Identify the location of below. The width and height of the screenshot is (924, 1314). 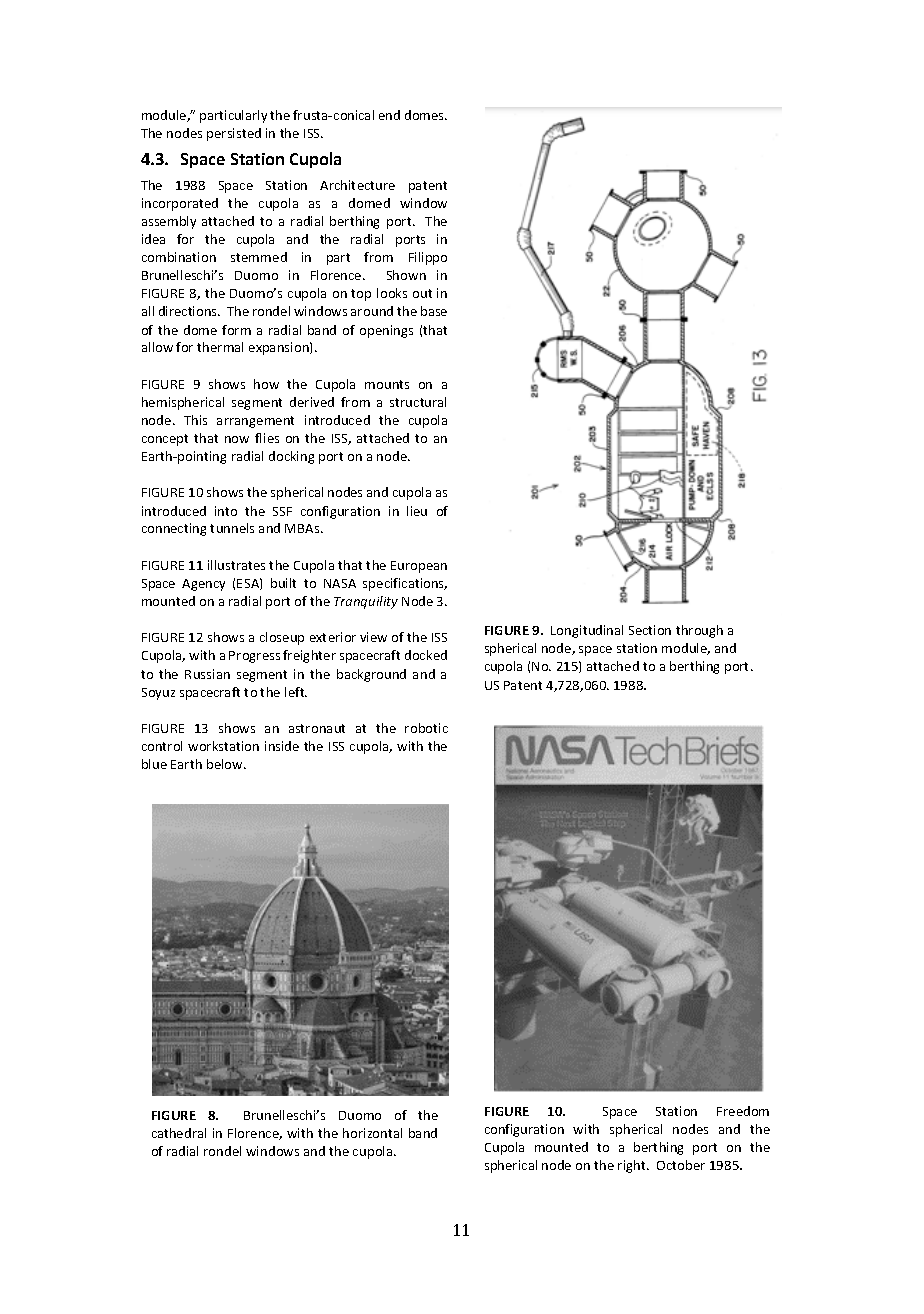
(226, 764).
